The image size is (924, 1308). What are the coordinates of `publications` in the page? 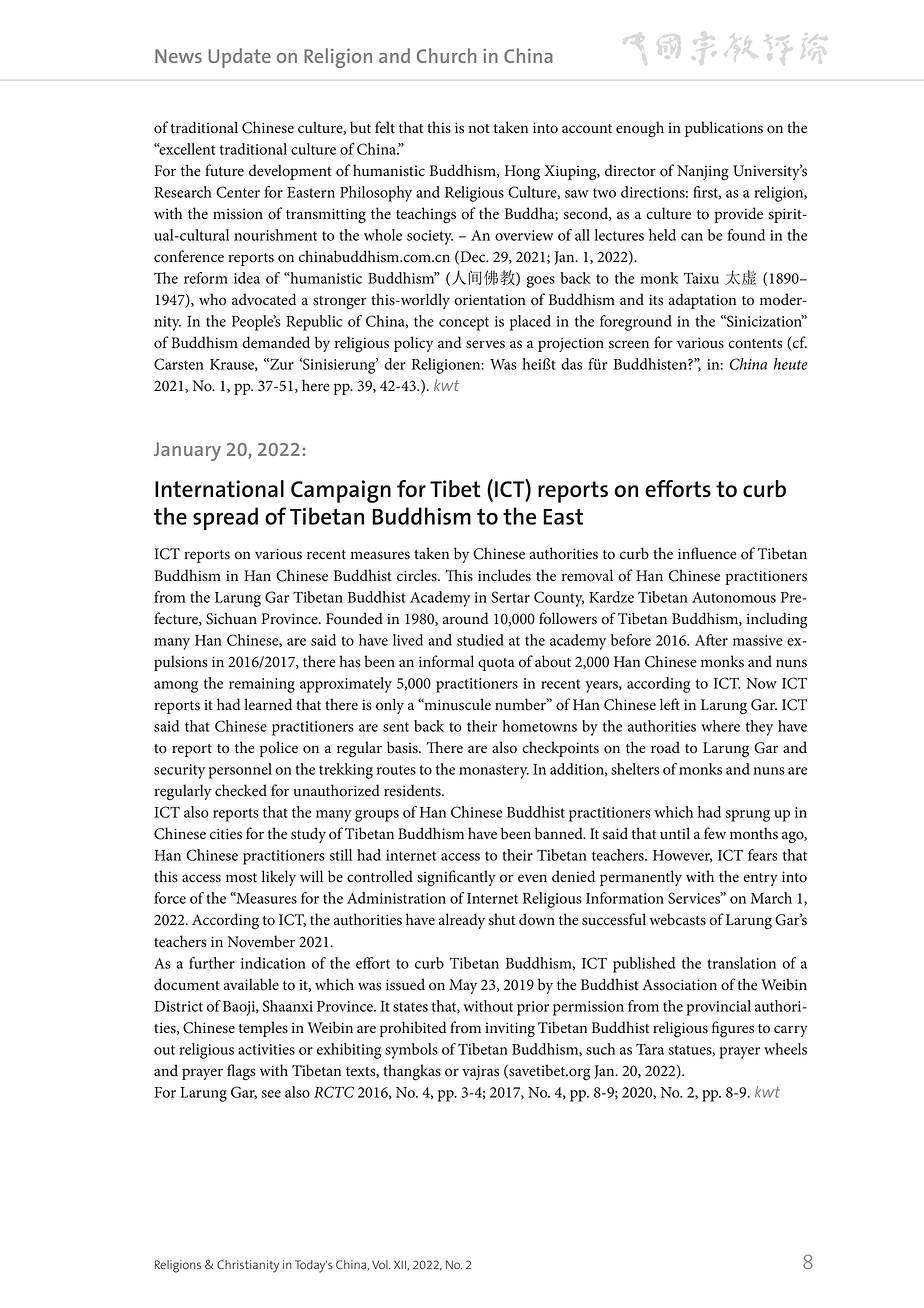 It's located at (724, 129).
